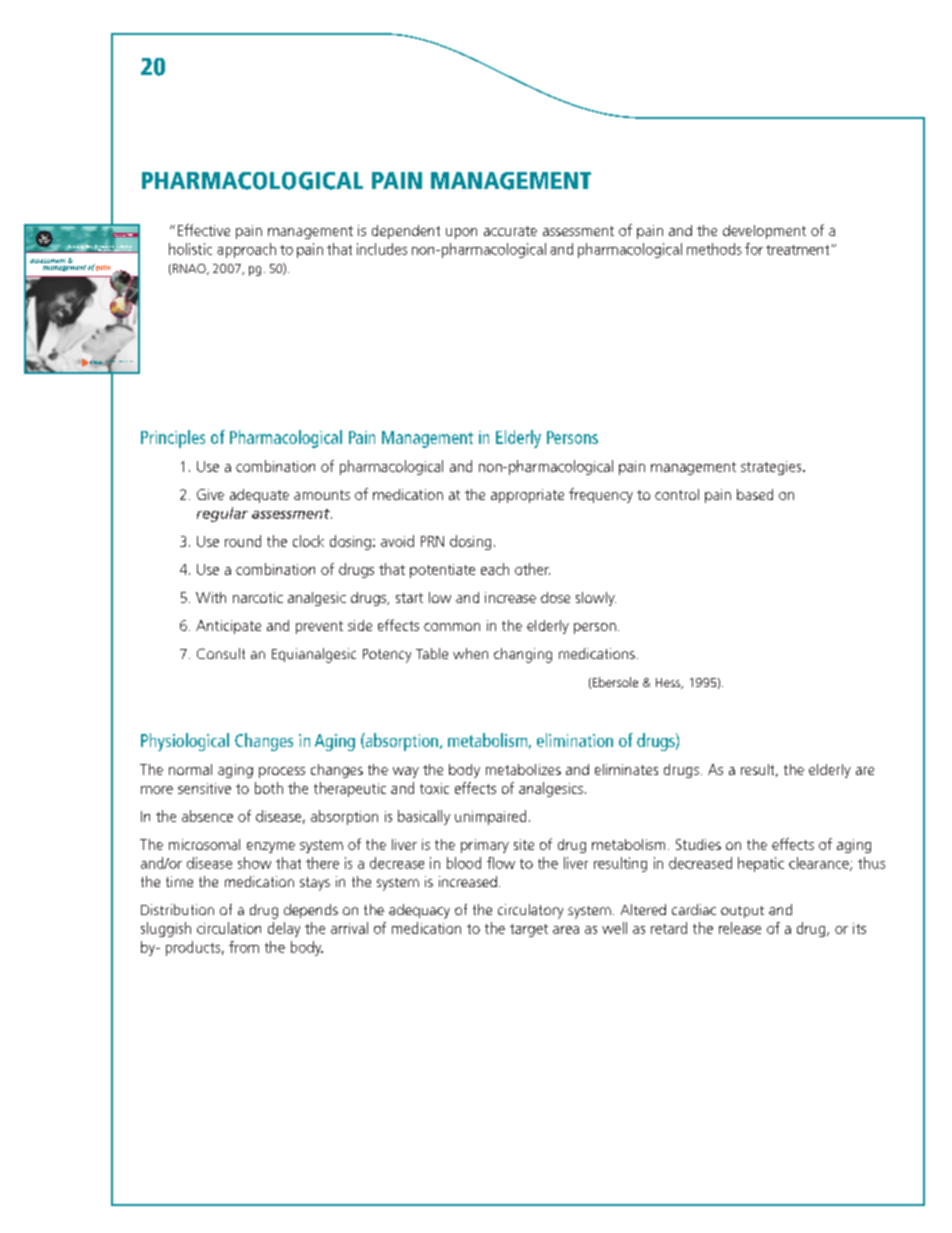 This screenshot has width=952, height=1233. I want to click on strategies, so click(772, 468).
